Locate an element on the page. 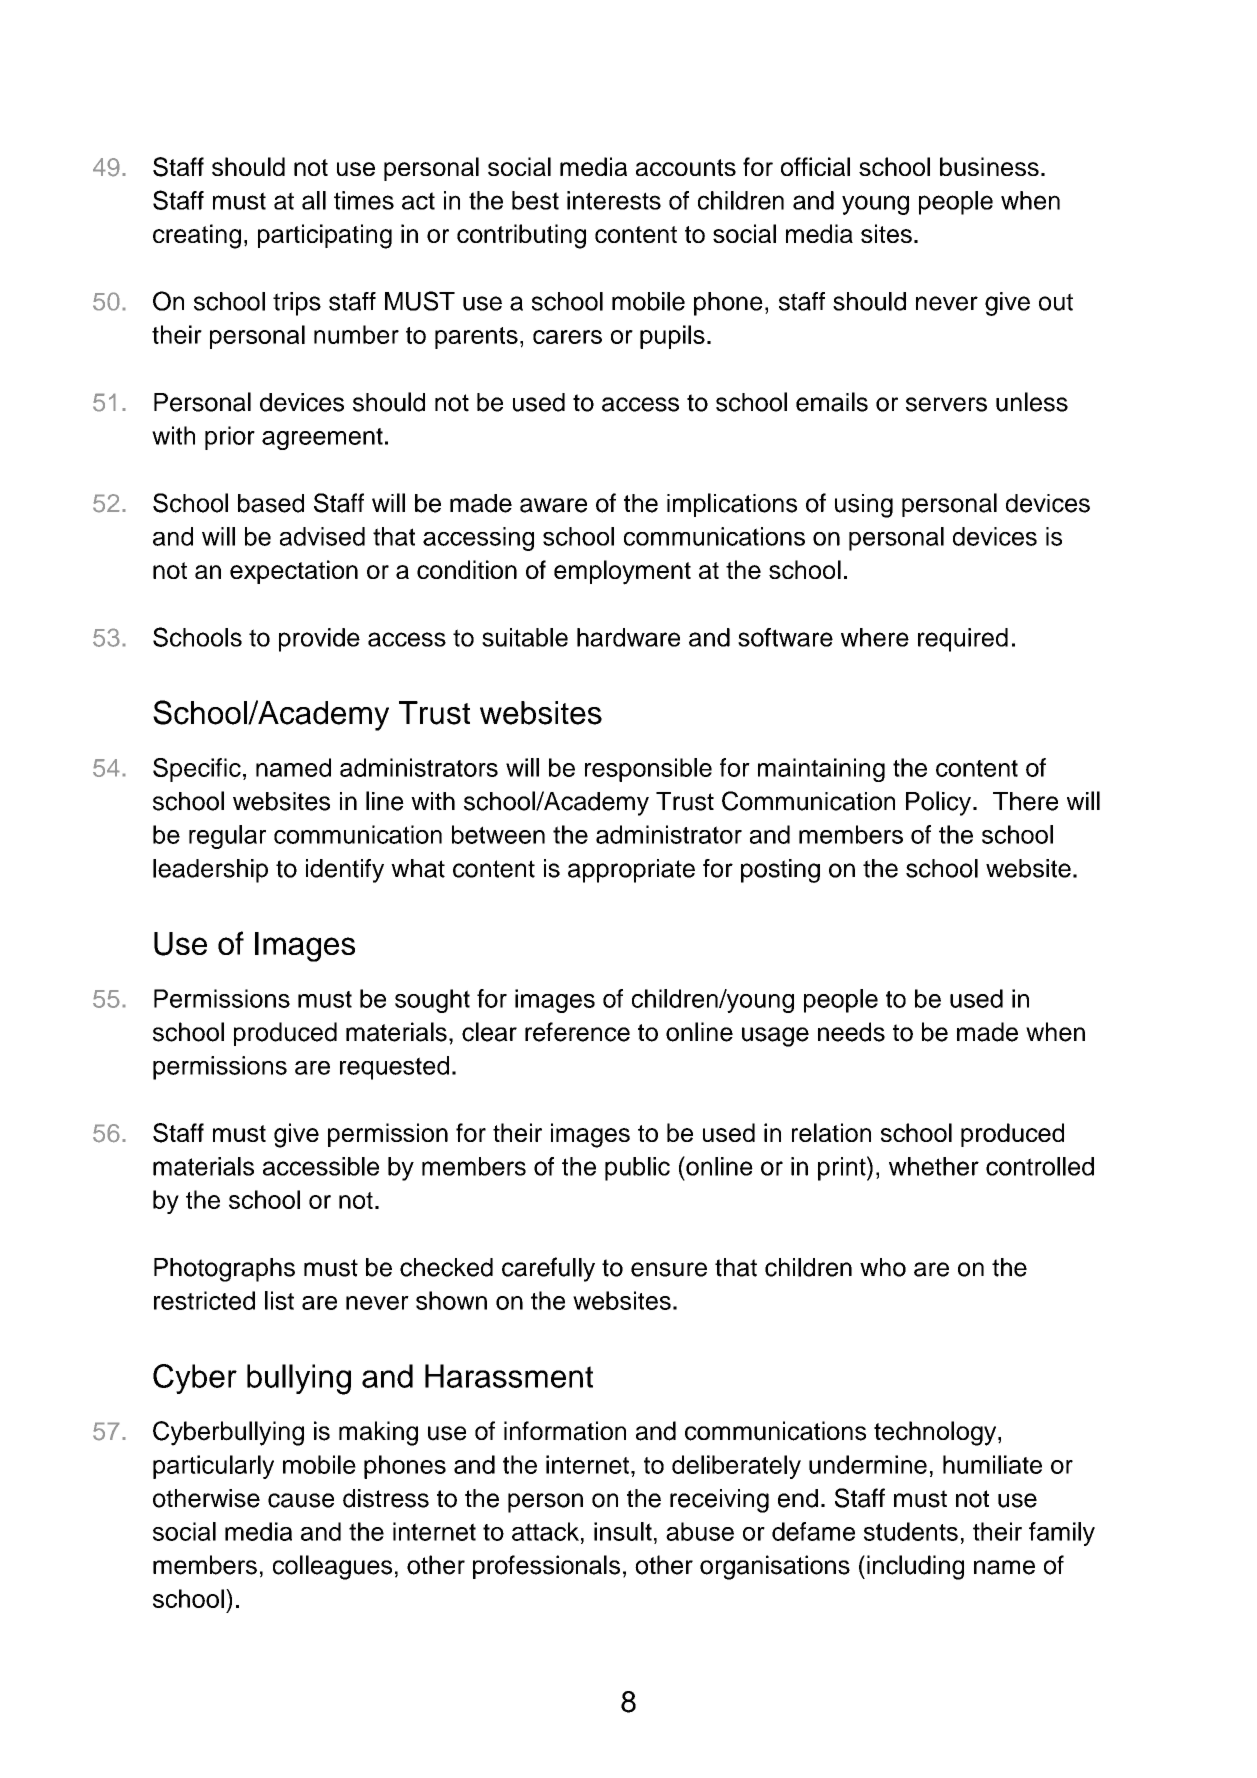 This image has width=1257, height=1778. insult is located at coordinates (623, 1531).
